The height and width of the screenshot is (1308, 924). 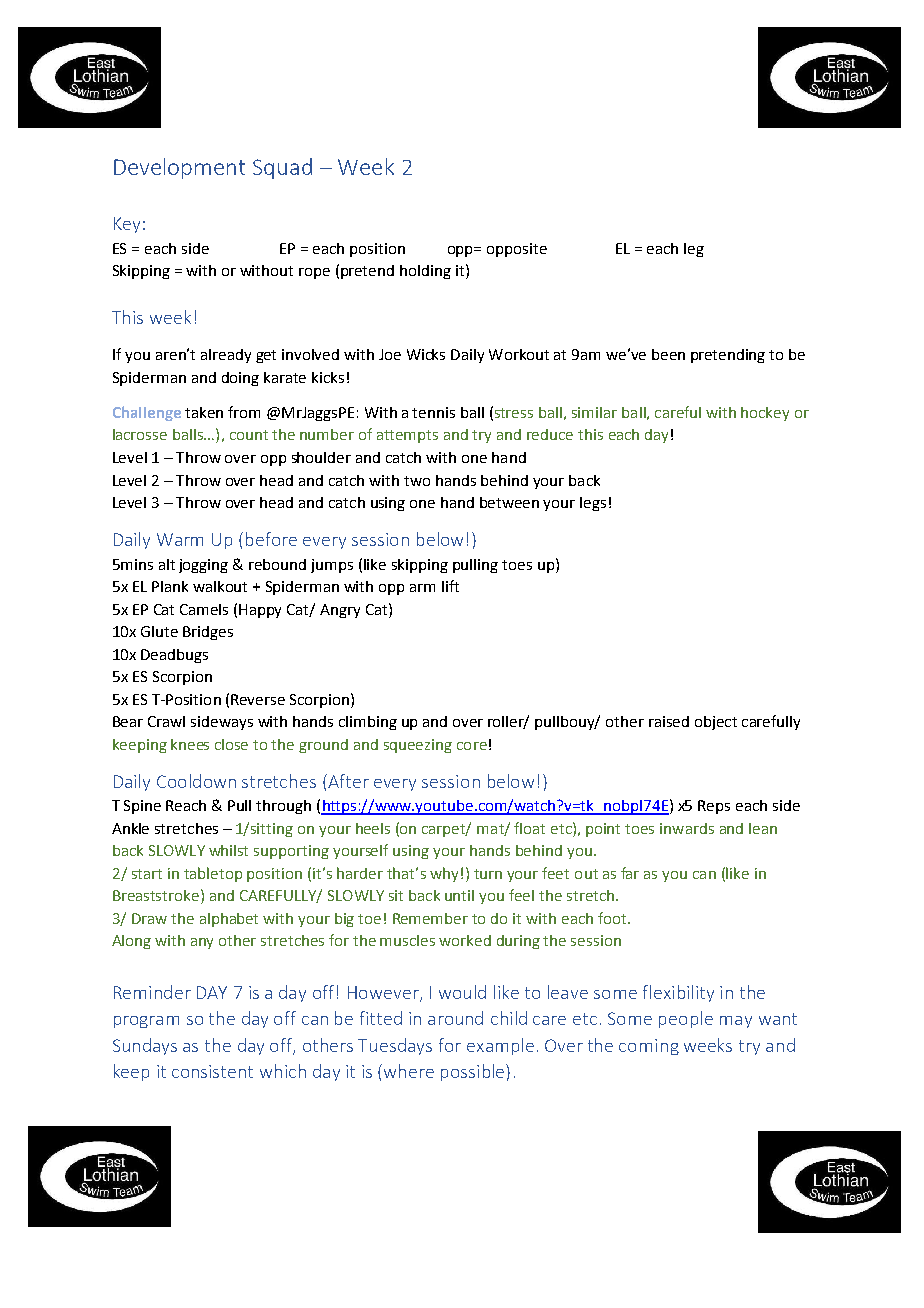 What do you see at coordinates (594, 412) in the screenshot?
I see `similar` at bounding box center [594, 412].
